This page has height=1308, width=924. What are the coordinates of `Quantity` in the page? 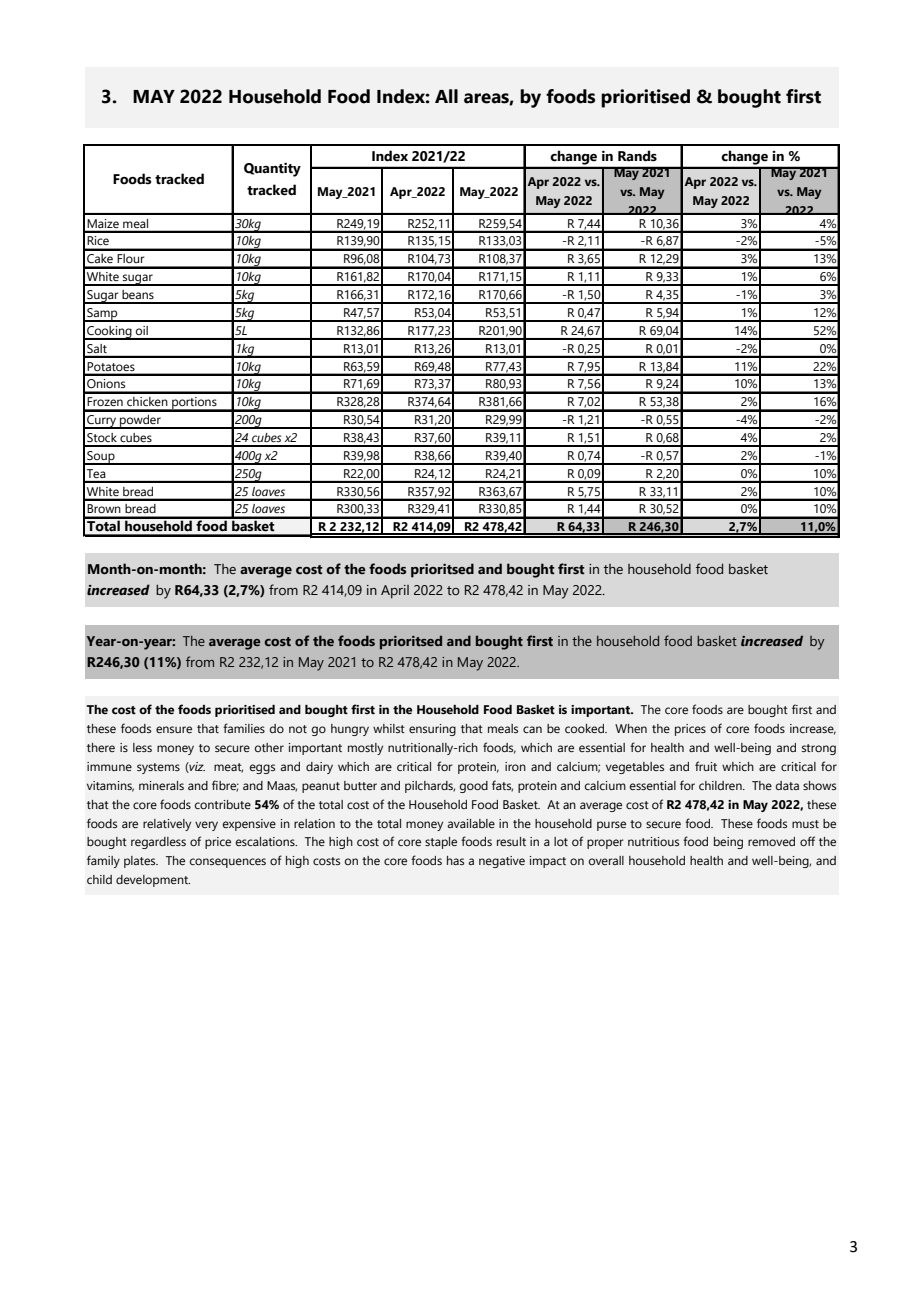 It's located at (272, 169).
